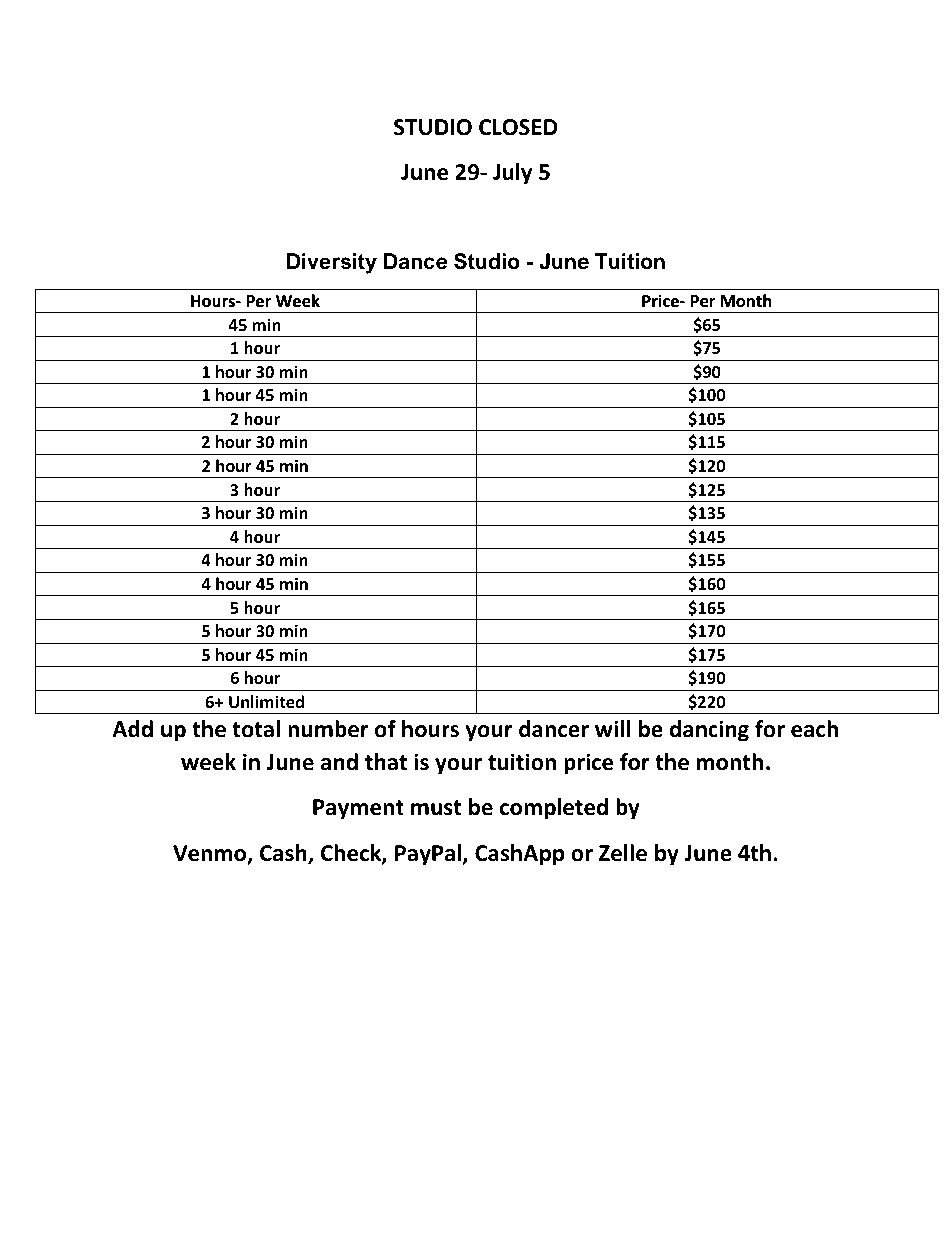 The width and height of the page is (952, 1233). I want to click on Unlimited, so click(266, 702).
